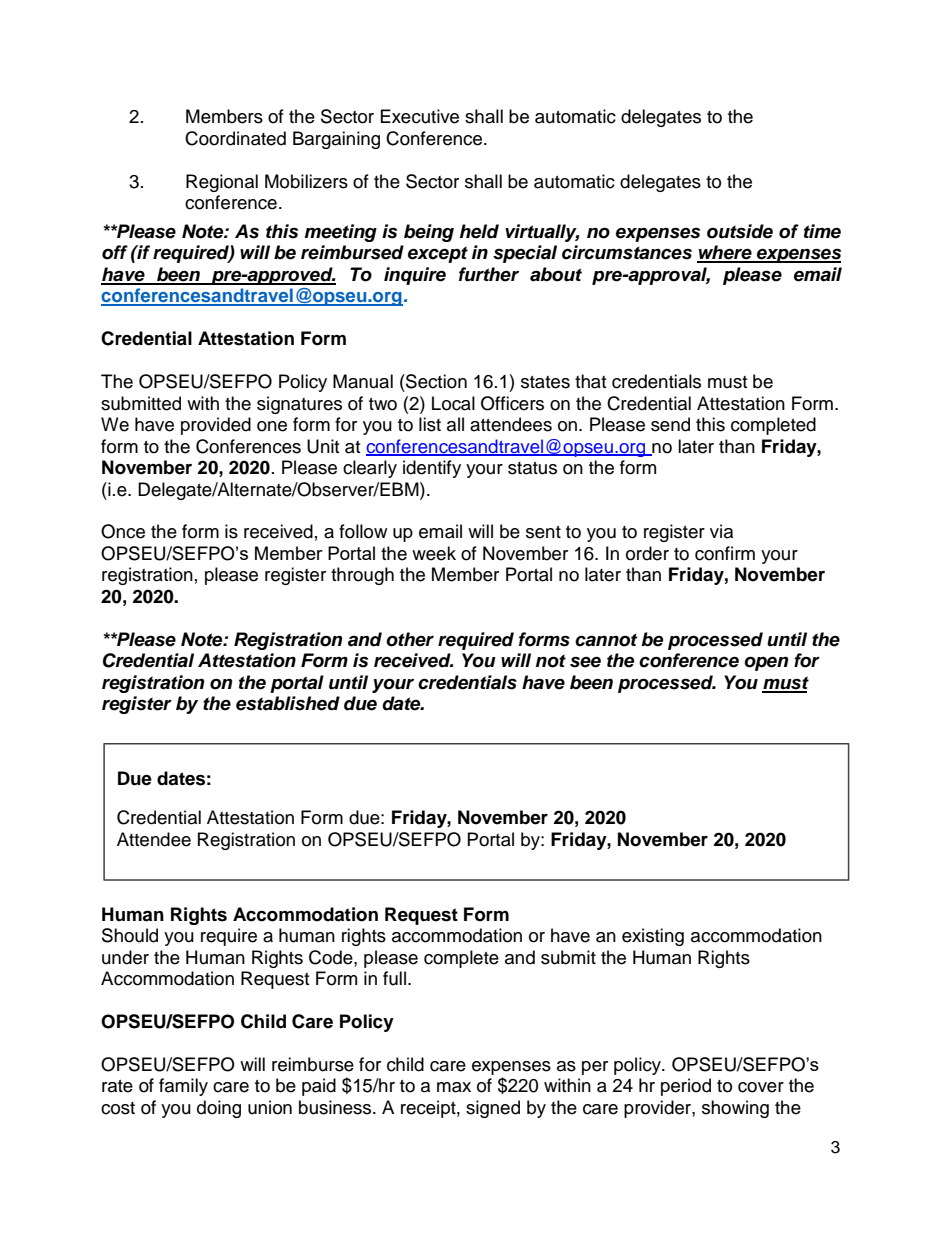 Image resolution: width=952 pixels, height=1233 pixels. What do you see at coordinates (183, 1087) in the document?
I see `family` at bounding box center [183, 1087].
